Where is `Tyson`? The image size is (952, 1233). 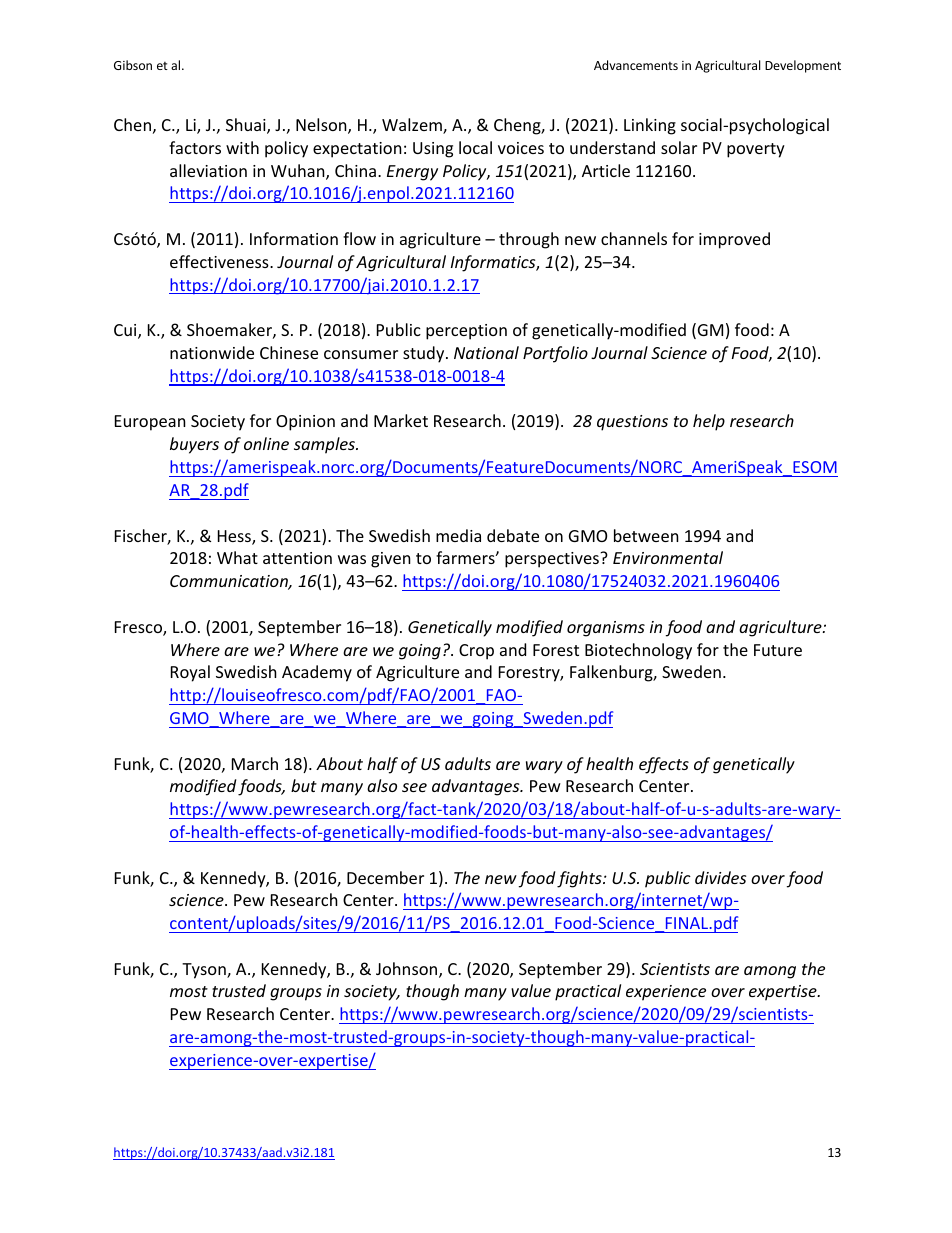
Tyson is located at coordinates (205, 971).
